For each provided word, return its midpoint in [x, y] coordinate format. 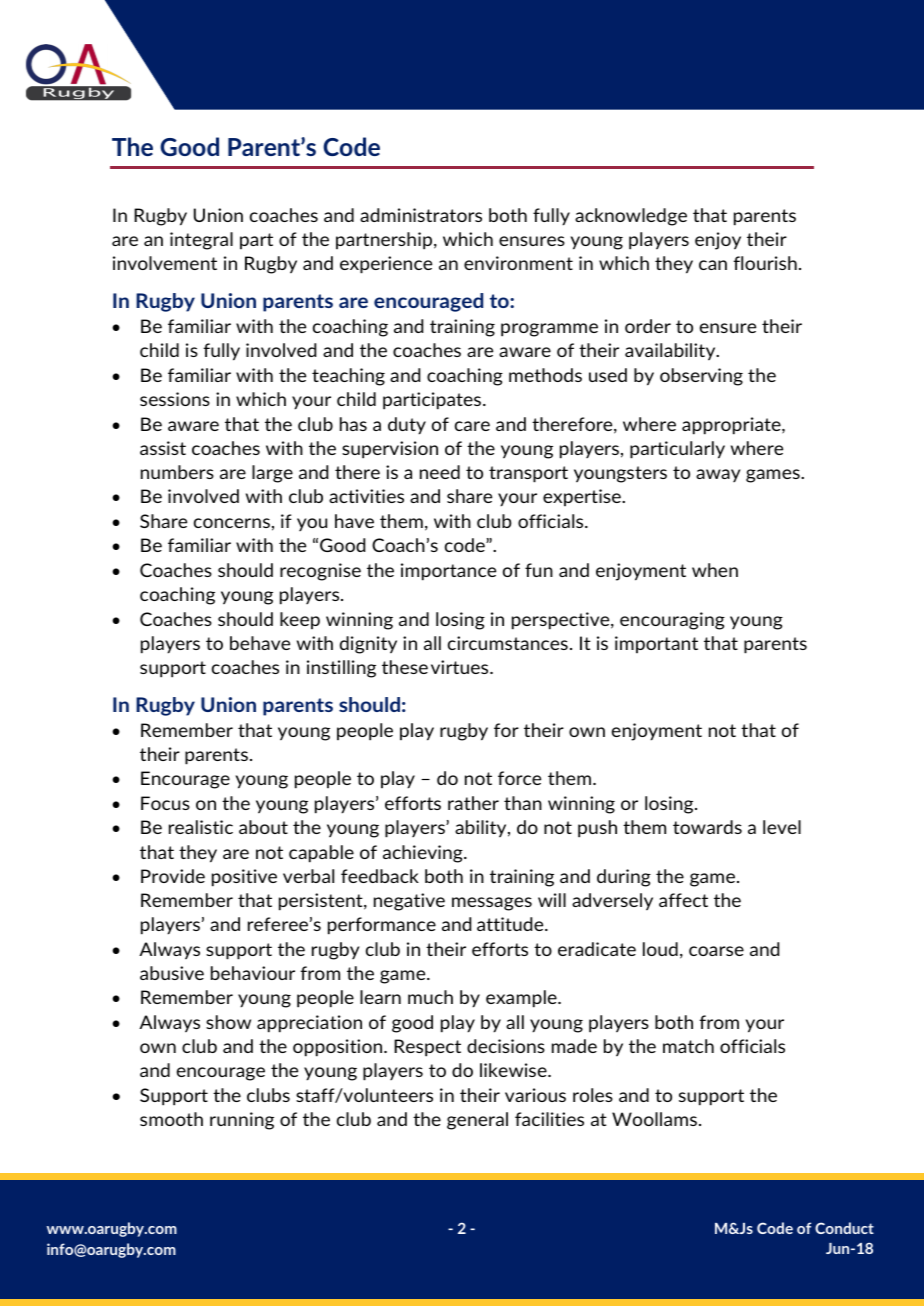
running [242, 1121]
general [477, 1121]
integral [201, 241]
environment [518, 263]
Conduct [844, 1228]
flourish [765, 263]
